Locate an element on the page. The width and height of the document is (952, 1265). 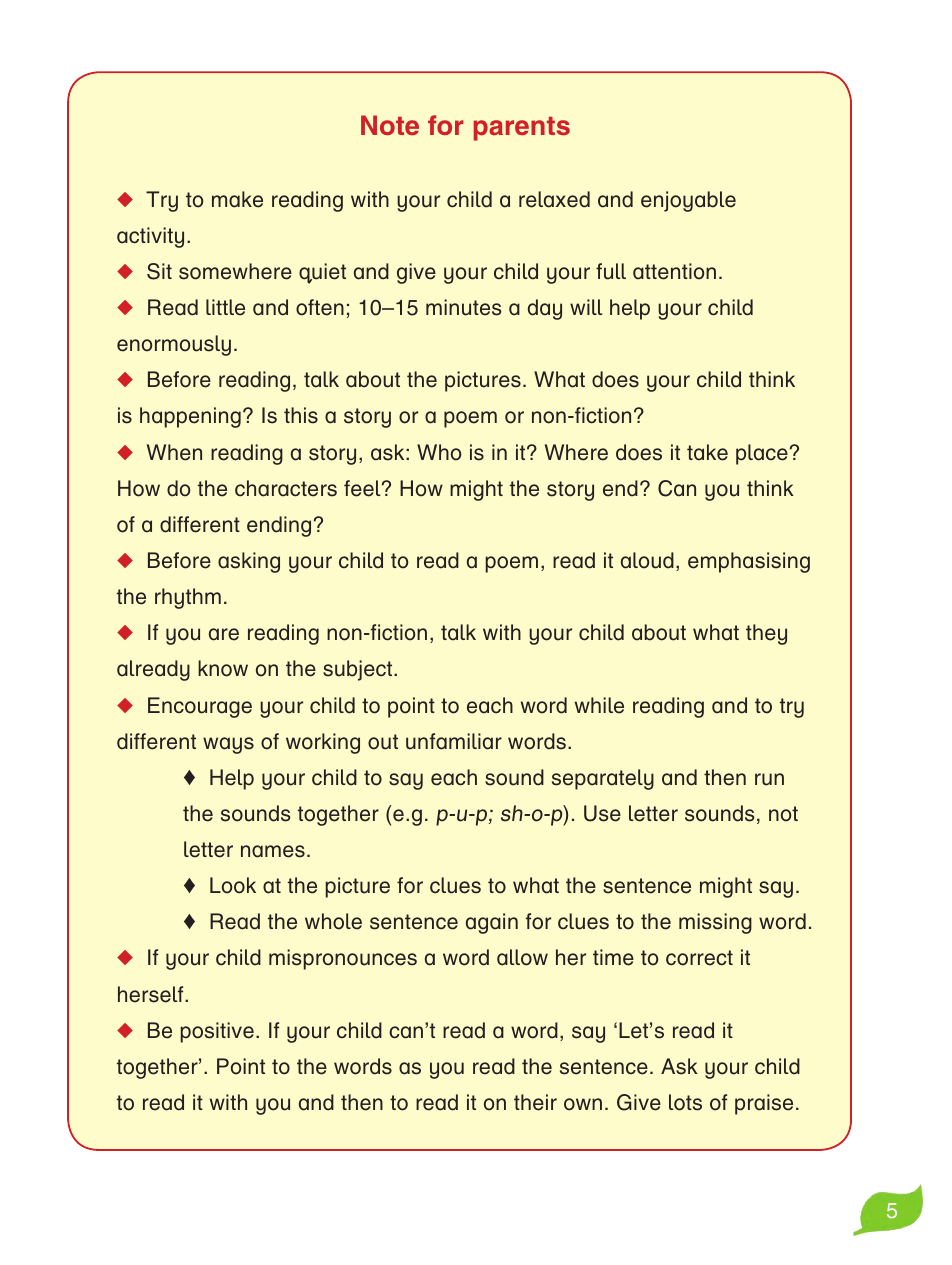
make is located at coordinates (237, 199).
